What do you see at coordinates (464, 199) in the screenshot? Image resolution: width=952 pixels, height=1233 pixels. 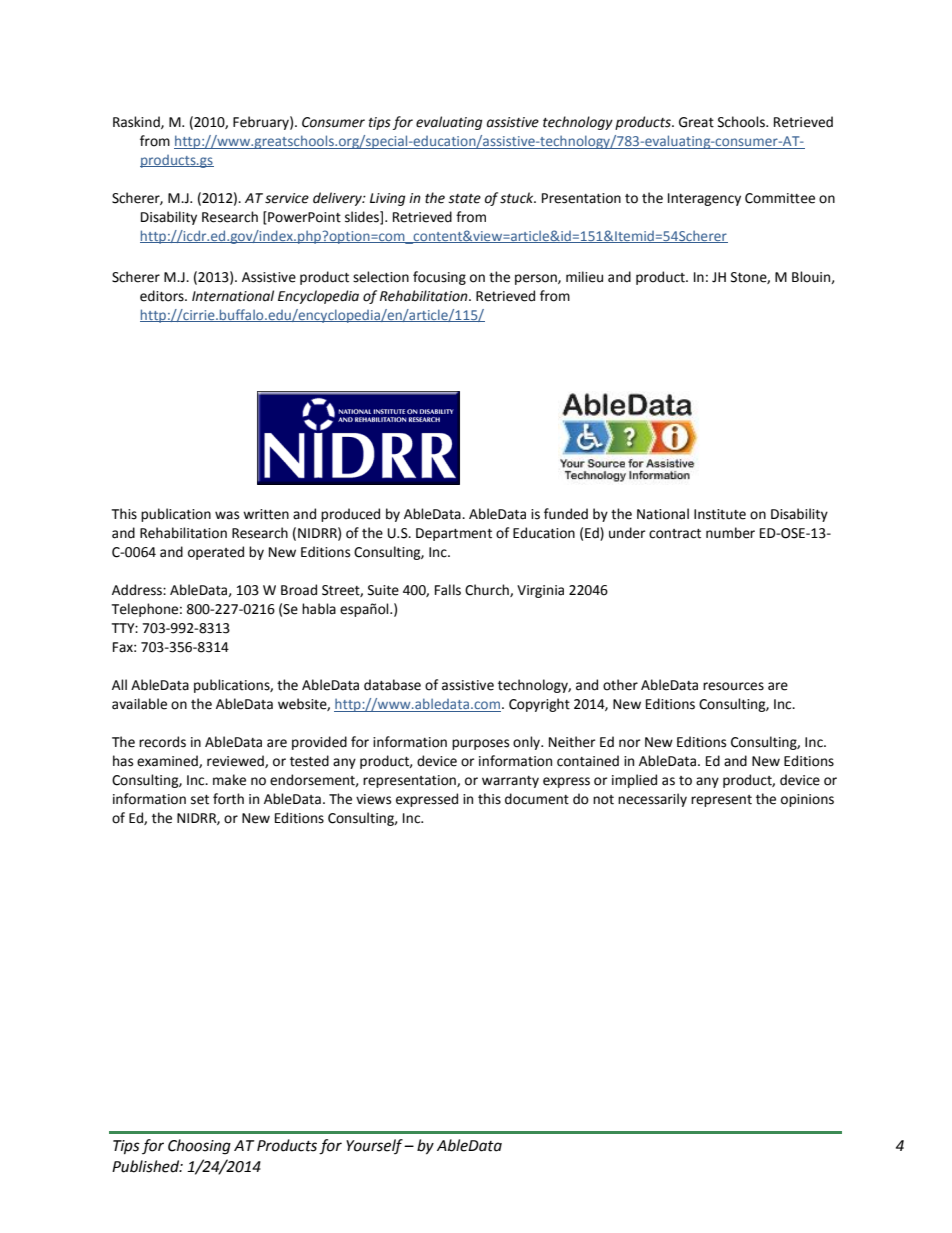 I see `state` at bounding box center [464, 199].
